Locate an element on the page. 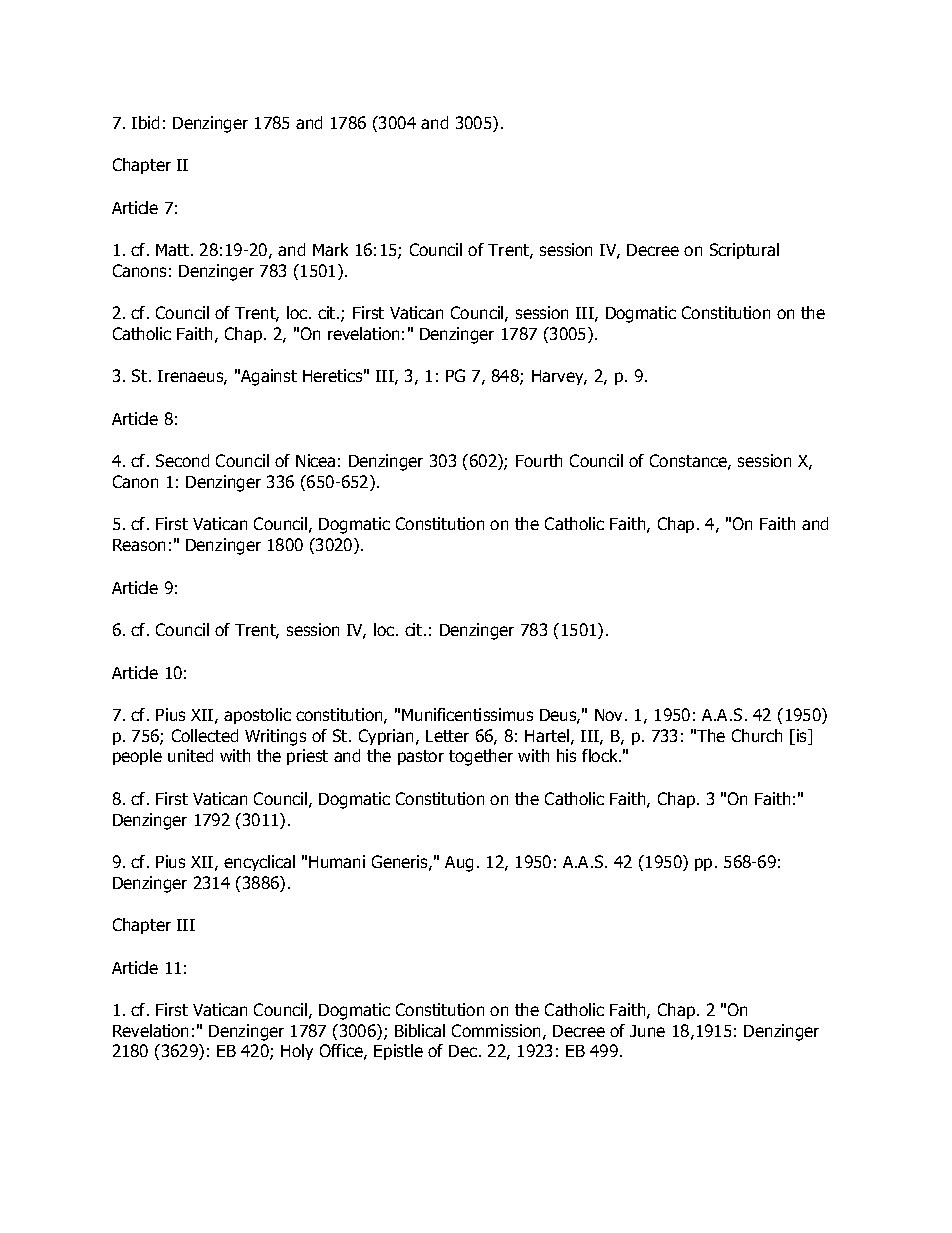  June is located at coordinates (647, 1031).
